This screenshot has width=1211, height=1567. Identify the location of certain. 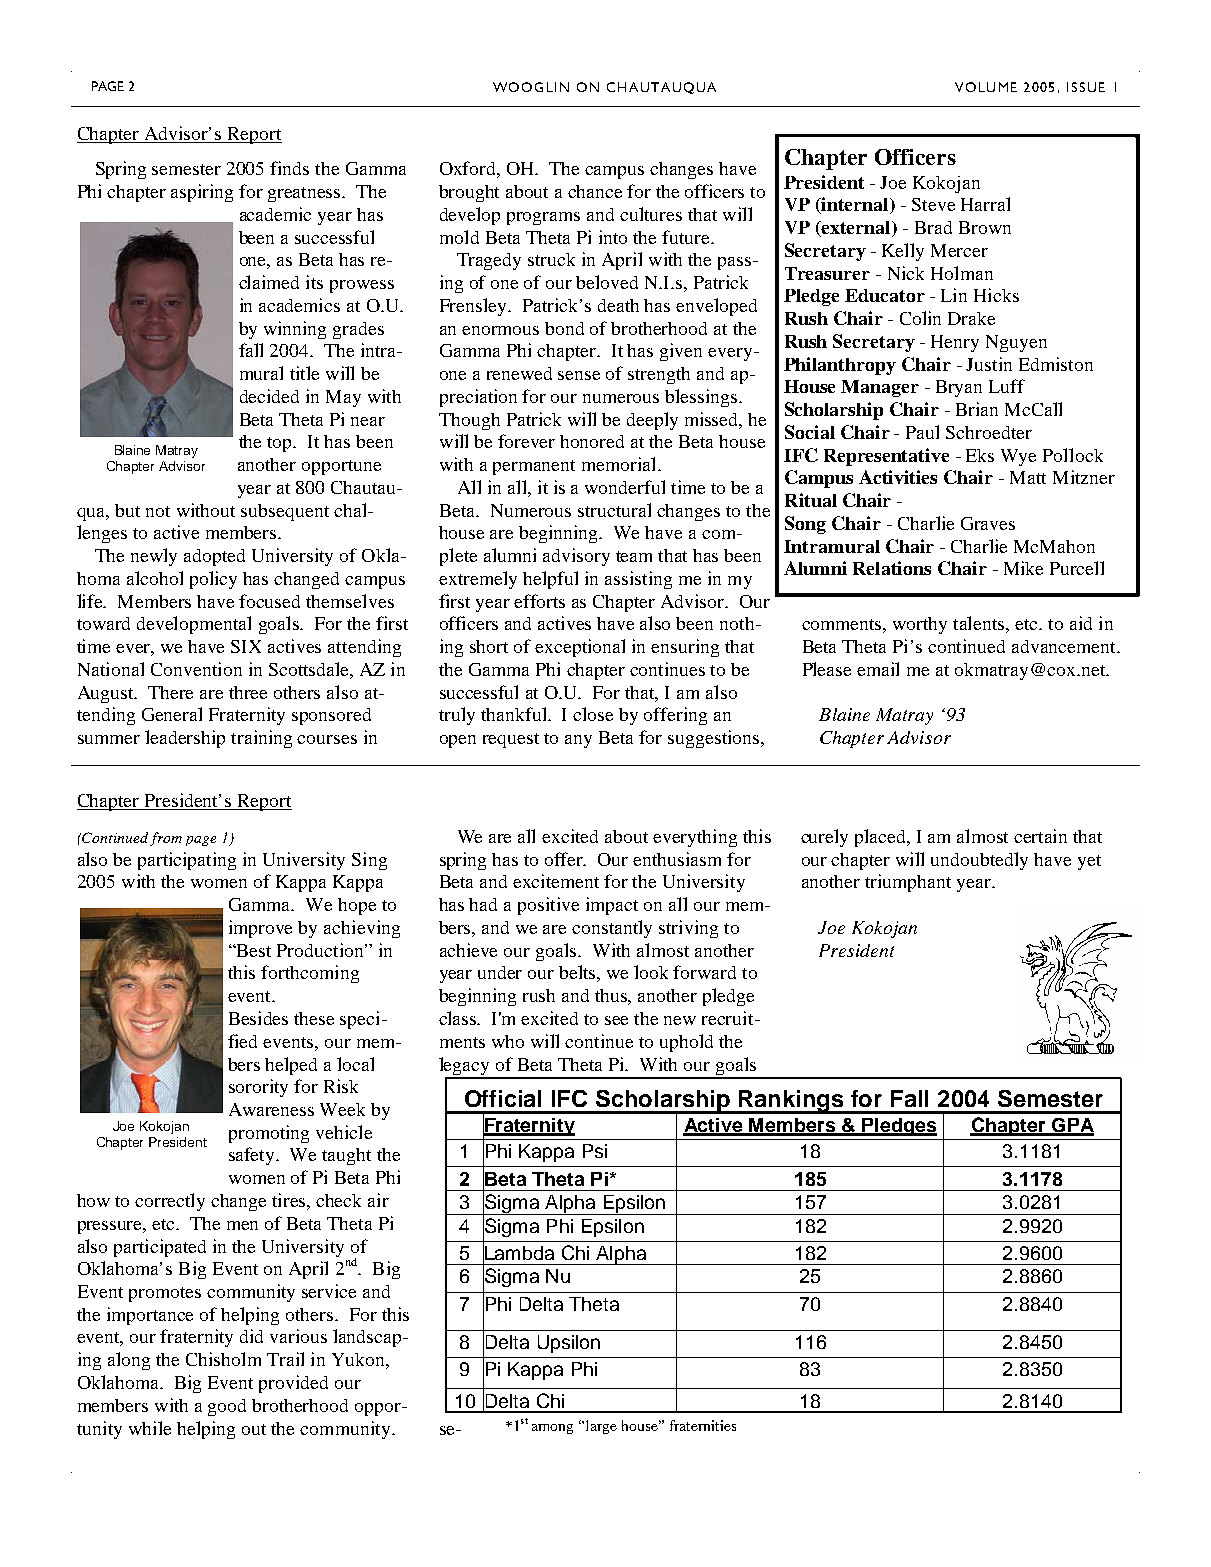
(1040, 836).
